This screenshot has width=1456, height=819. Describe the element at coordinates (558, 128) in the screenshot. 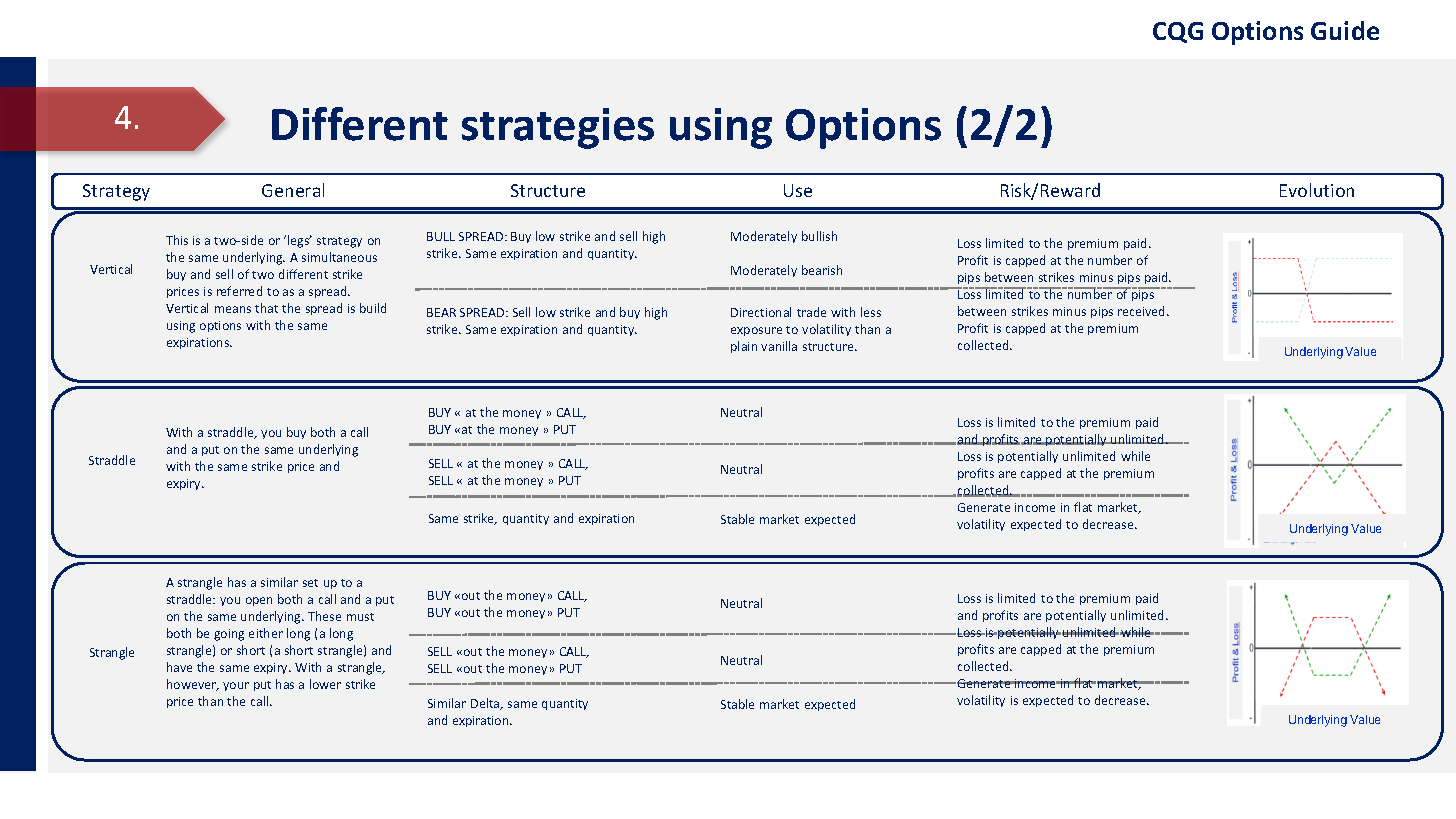

I see `strategies` at that location.
